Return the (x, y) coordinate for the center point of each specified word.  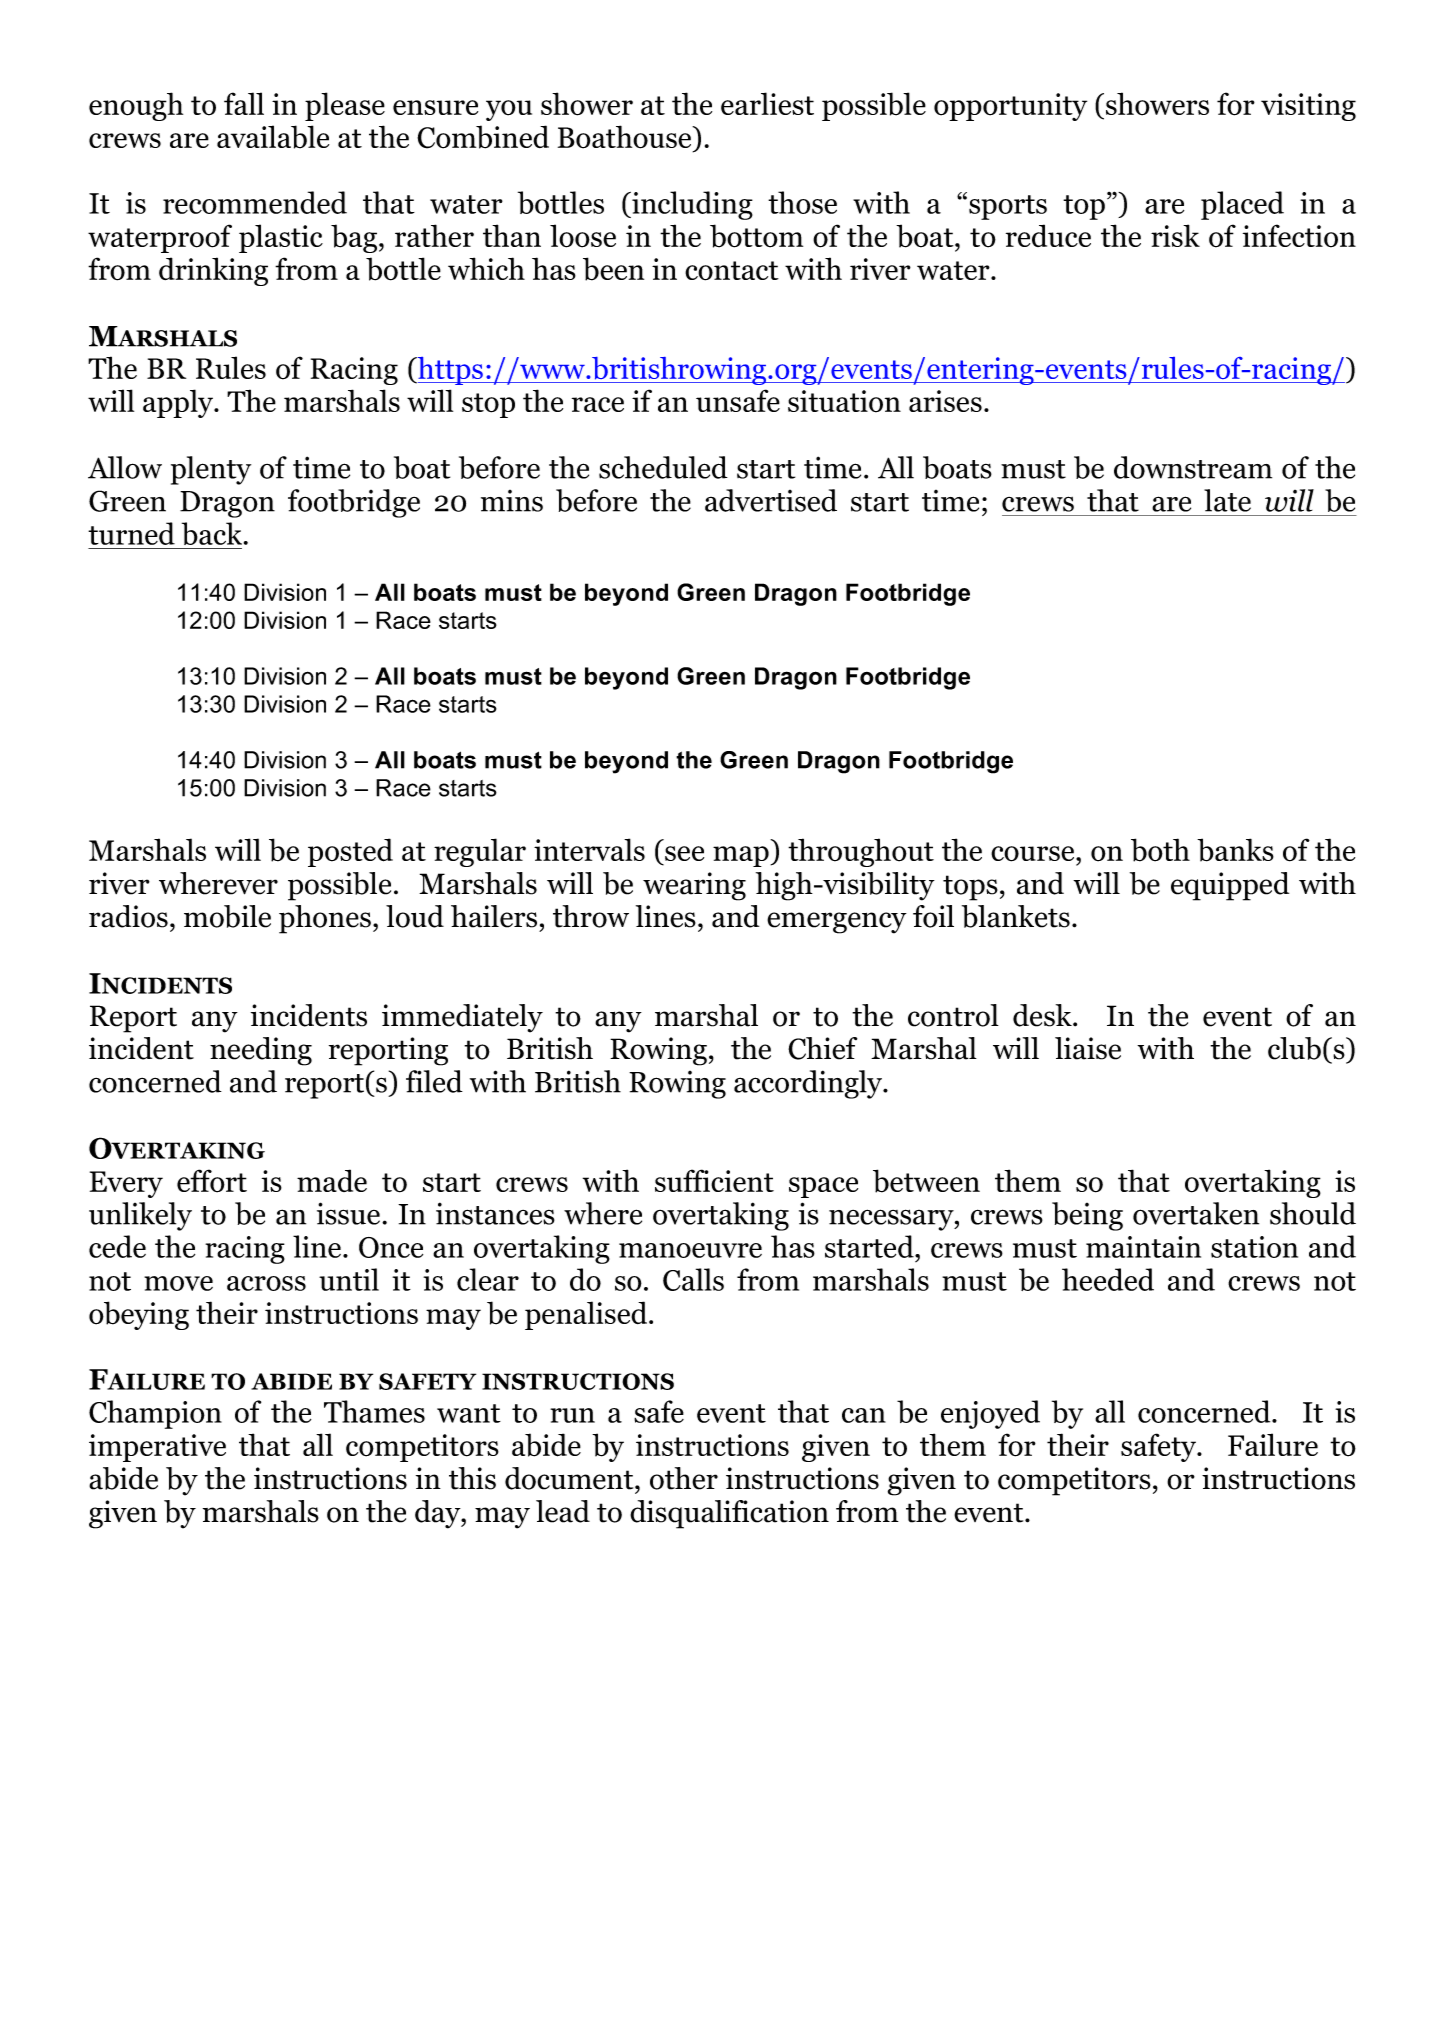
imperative (157, 1448)
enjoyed (990, 1414)
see (684, 853)
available (273, 137)
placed (1242, 205)
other (684, 1478)
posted (350, 852)
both (1160, 850)
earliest (767, 103)
